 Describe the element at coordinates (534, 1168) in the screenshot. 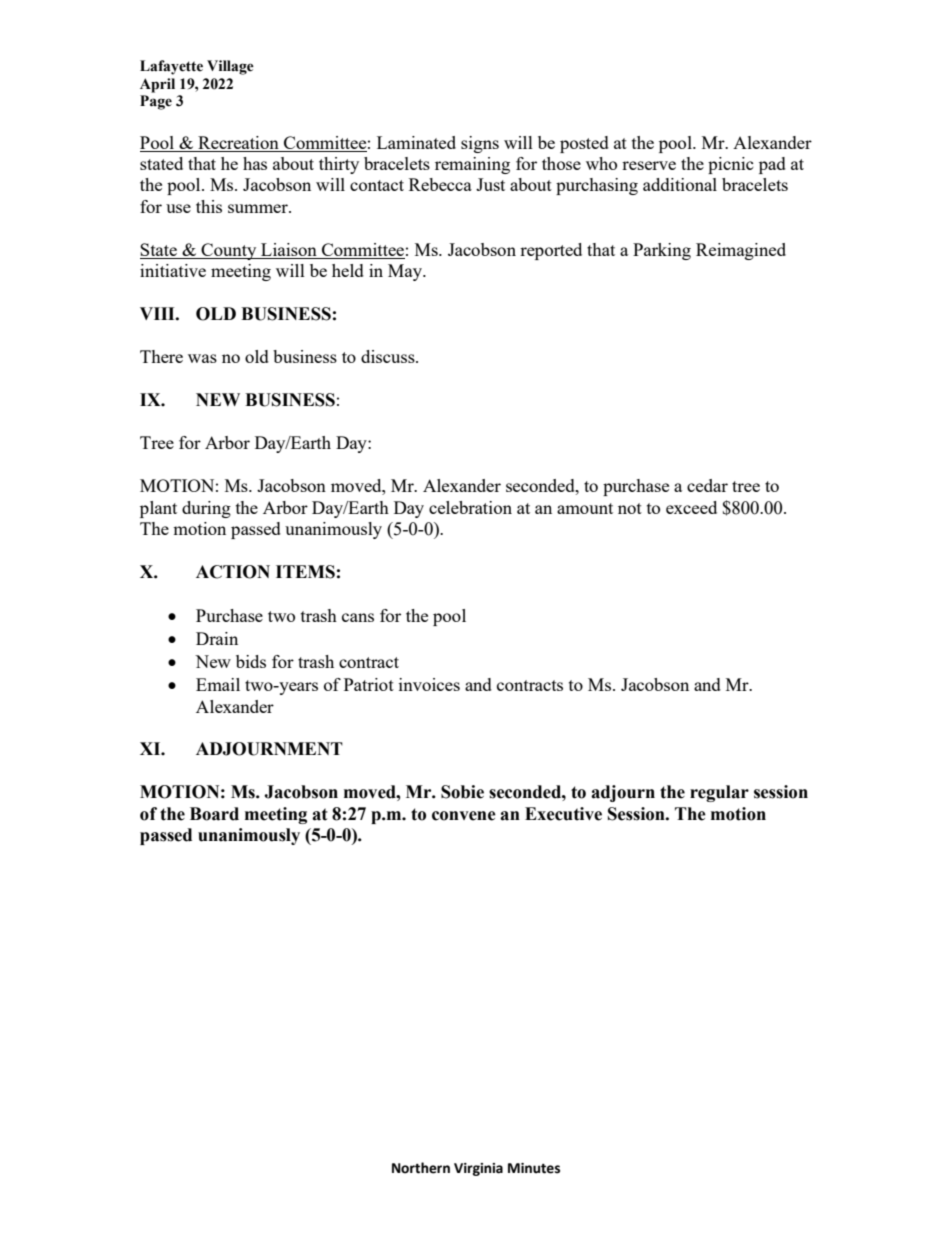

I see `Minutes` at that location.
